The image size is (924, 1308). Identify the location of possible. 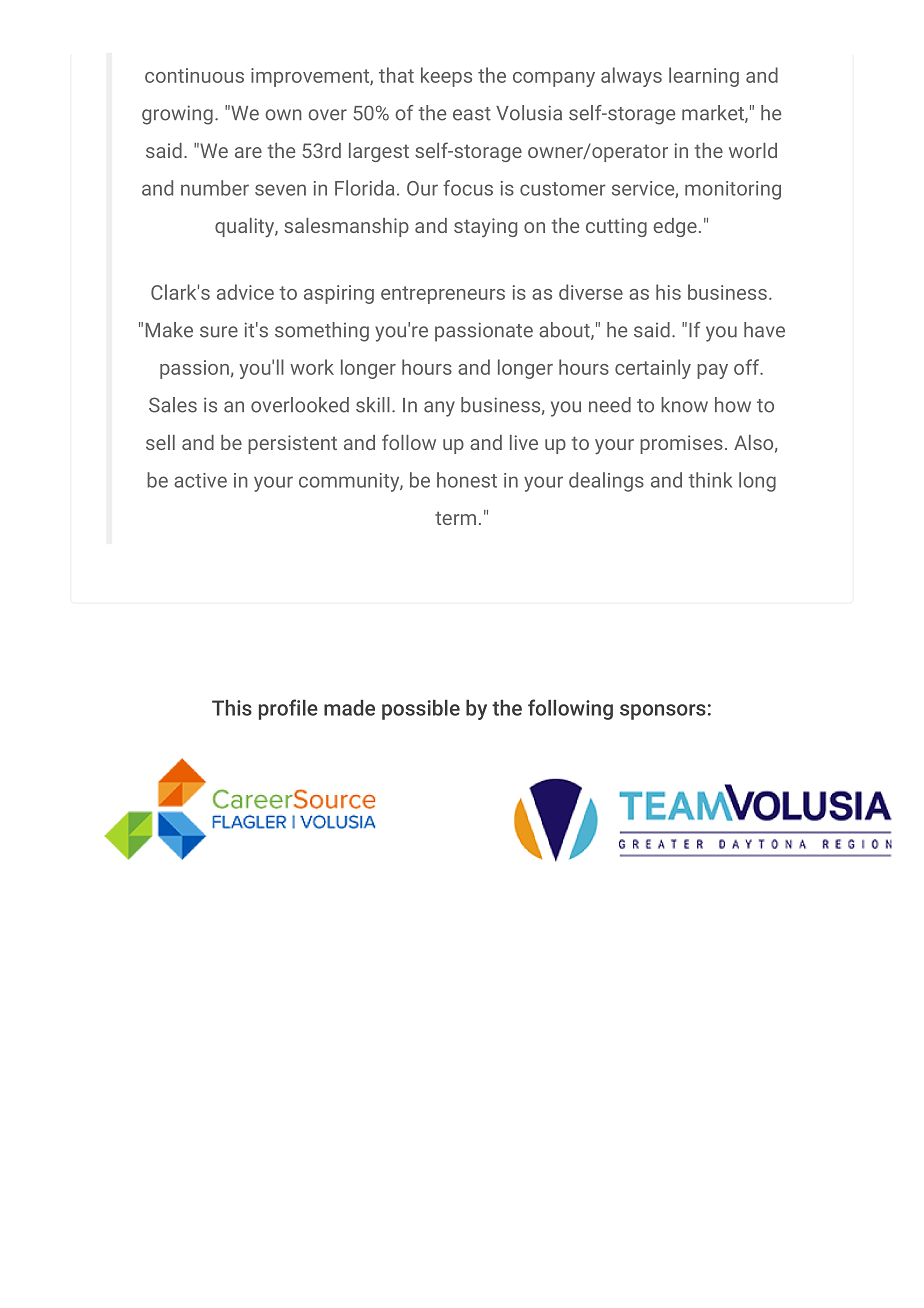
(421, 710).
